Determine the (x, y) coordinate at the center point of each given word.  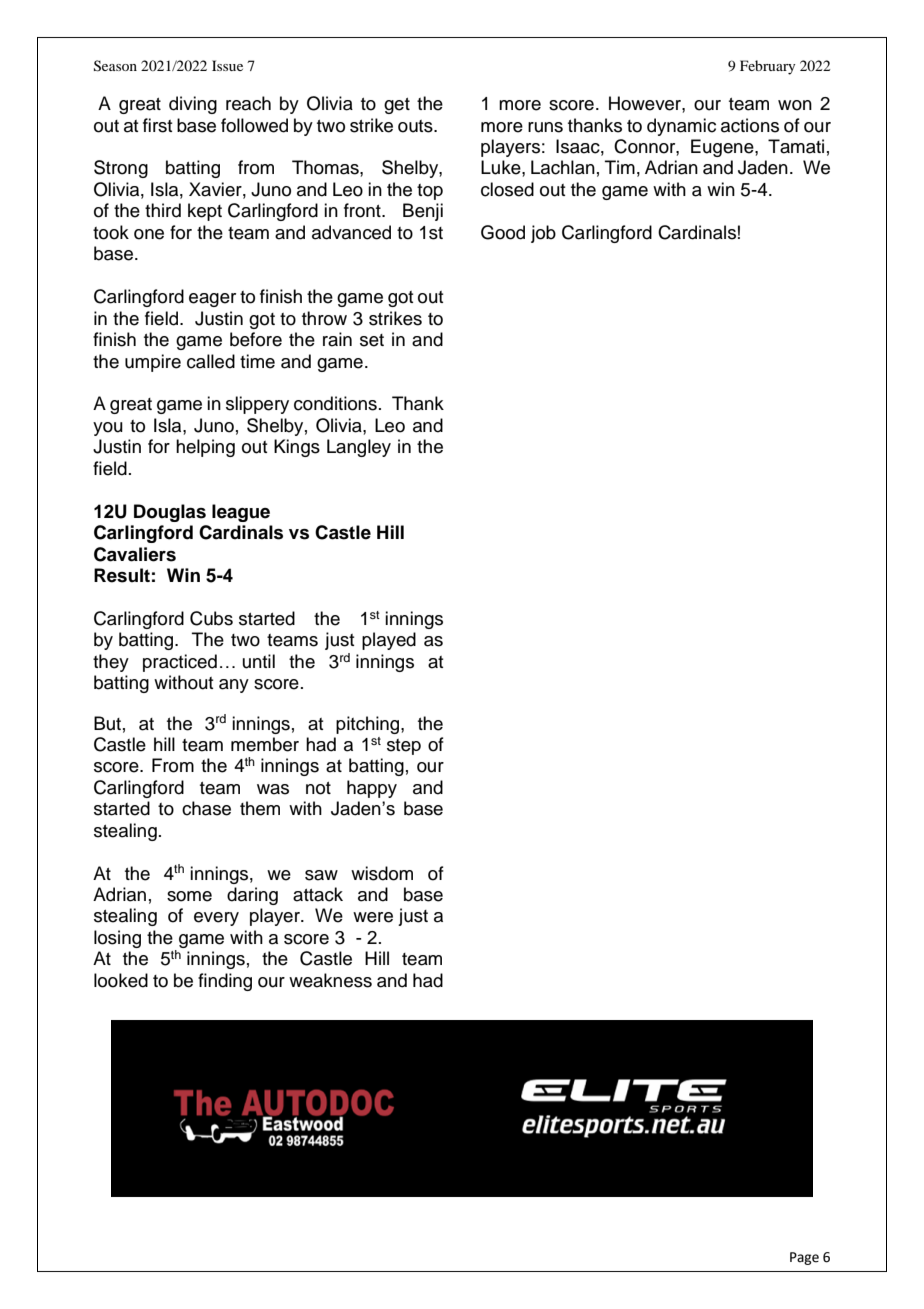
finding (225, 982)
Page (804, 1258)
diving (193, 105)
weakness (330, 980)
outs (416, 126)
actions (750, 125)
